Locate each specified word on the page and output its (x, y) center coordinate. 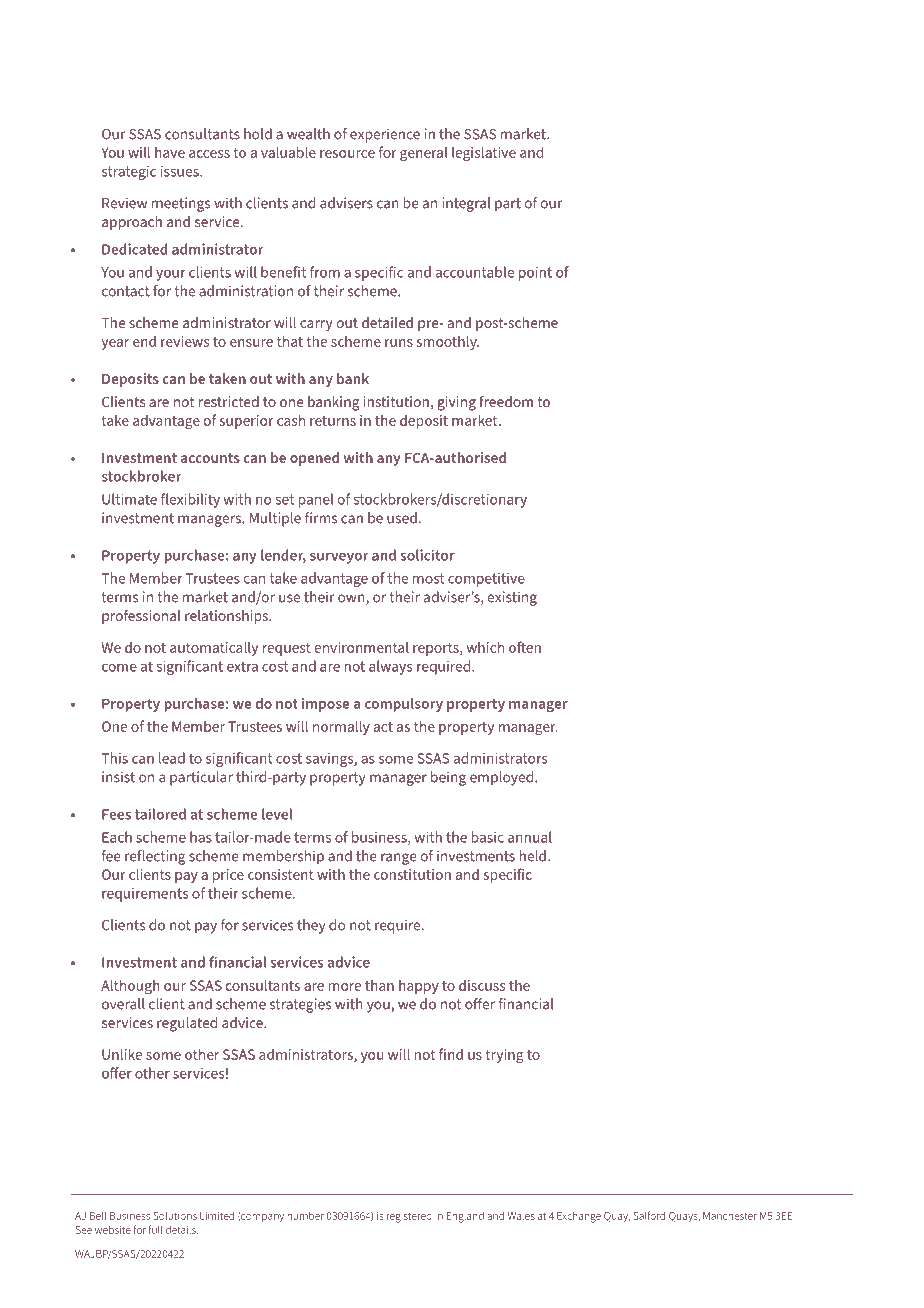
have (170, 152)
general (424, 153)
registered (409, 1217)
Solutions (175, 1215)
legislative (484, 153)
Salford (649, 1215)
